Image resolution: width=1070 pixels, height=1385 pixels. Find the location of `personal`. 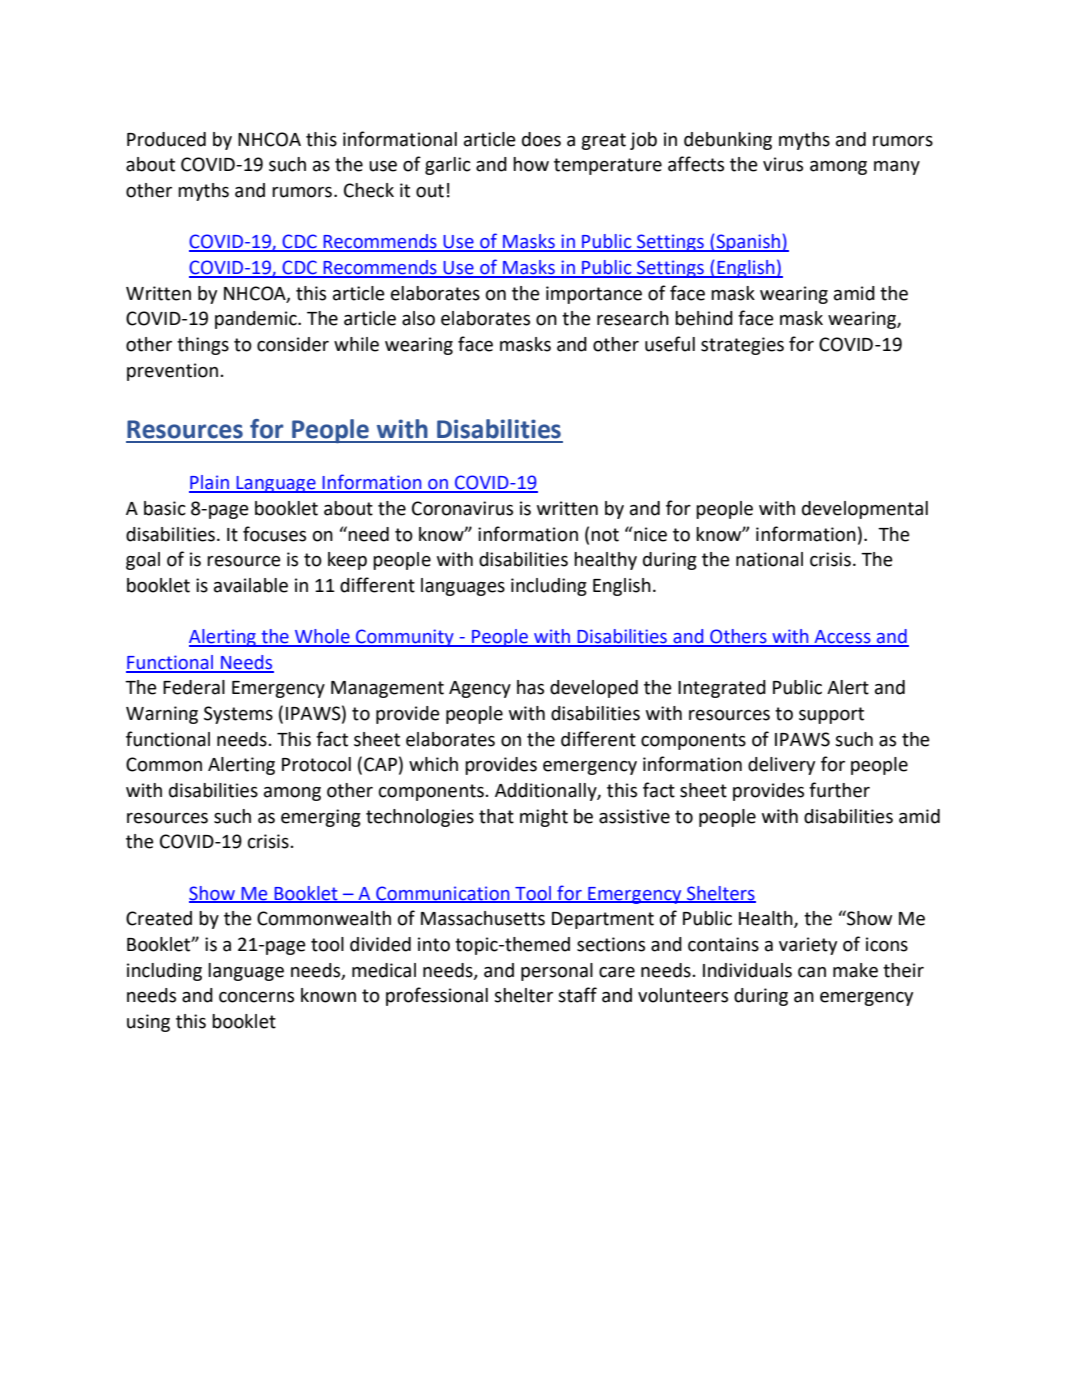

personal is located at coordinates (557, 972).
